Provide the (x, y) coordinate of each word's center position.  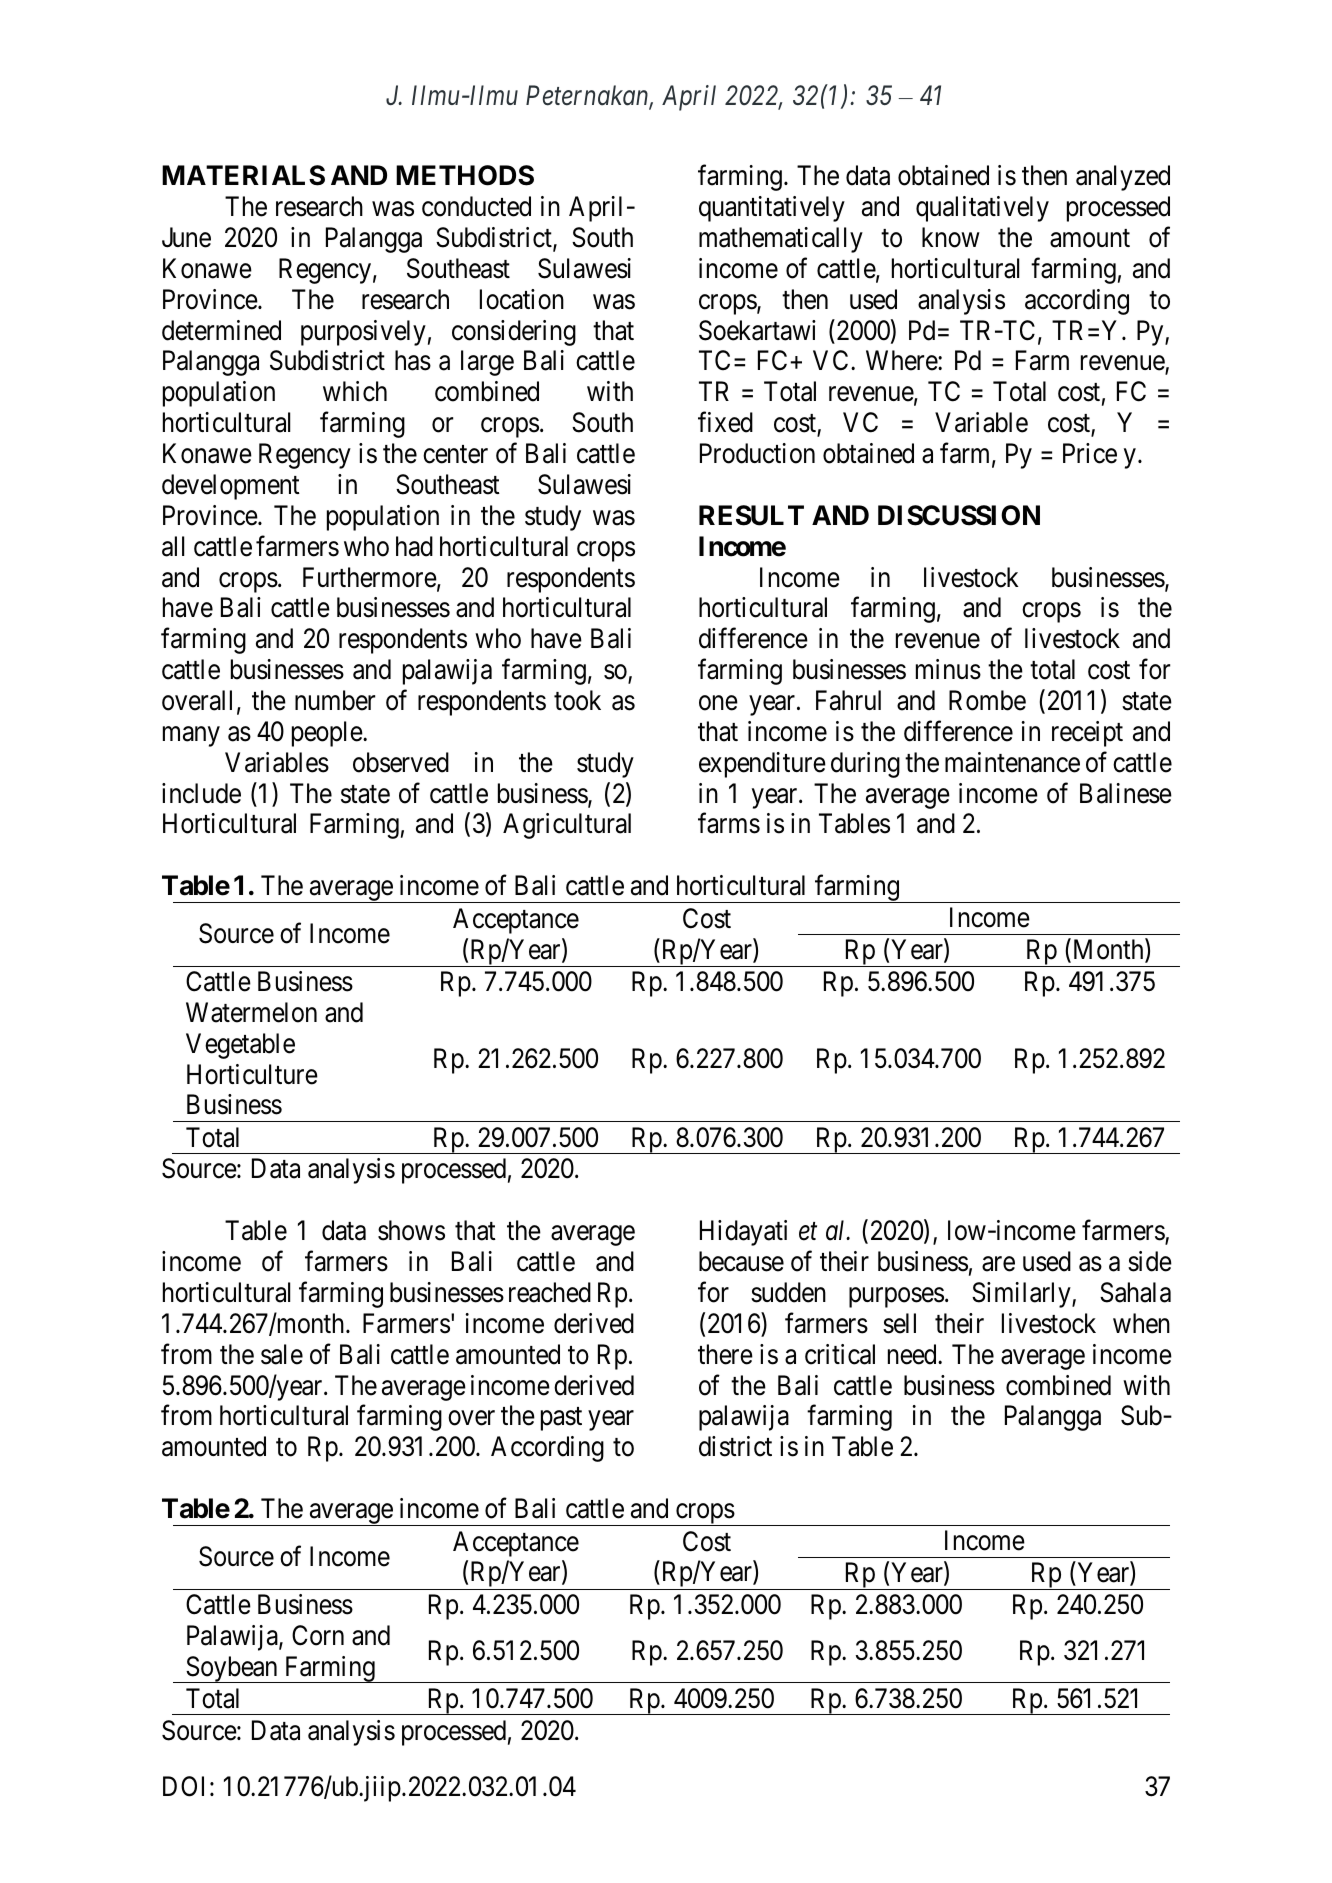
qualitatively (982, 209)
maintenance (1012, 762)
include (201, 793)
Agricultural (567, 826)
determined (221, 330)
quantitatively (772, 209)
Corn (318, 1635)
